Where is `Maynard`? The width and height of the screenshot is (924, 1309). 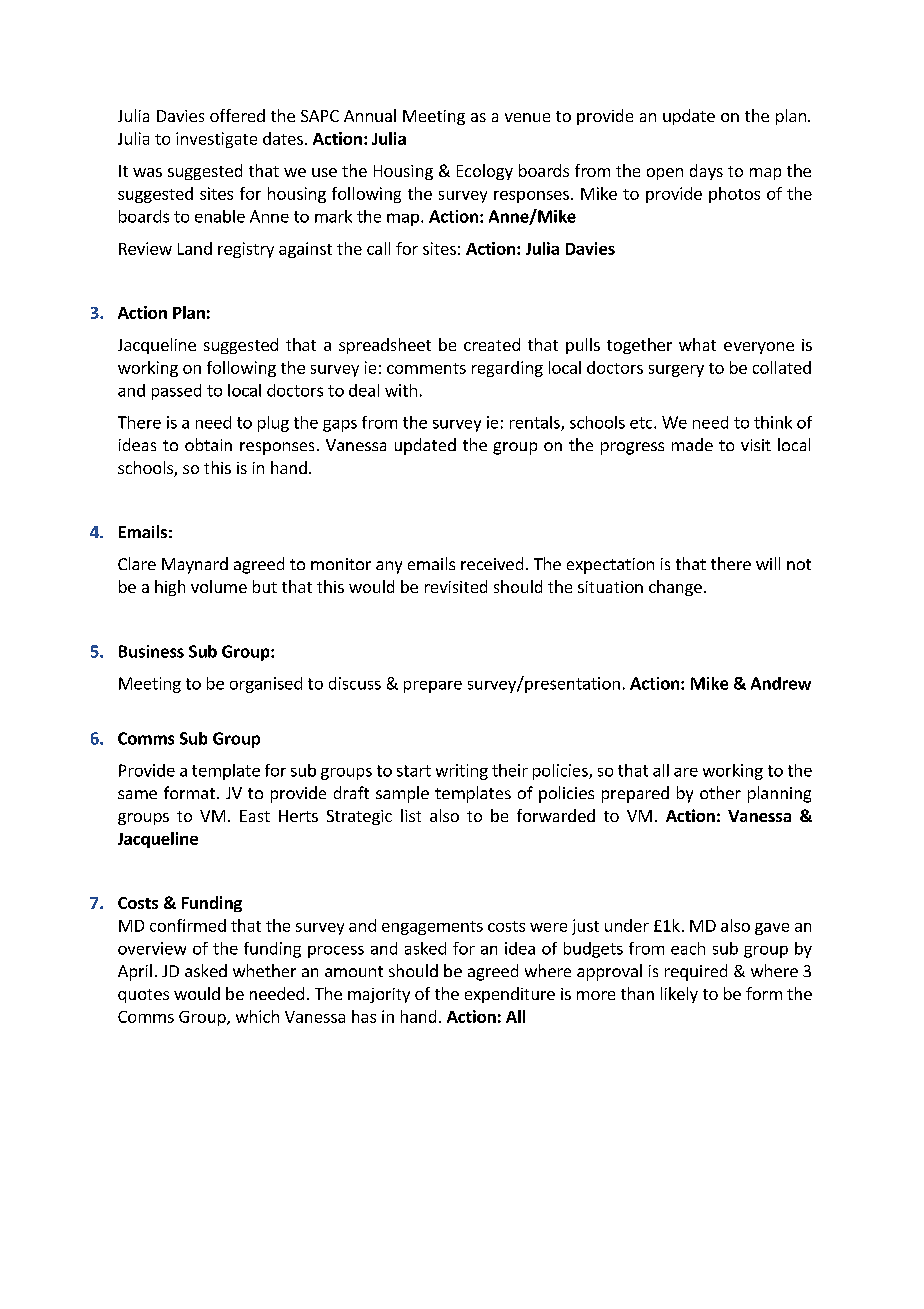
Maynard is located at coordinates (195, 565).
